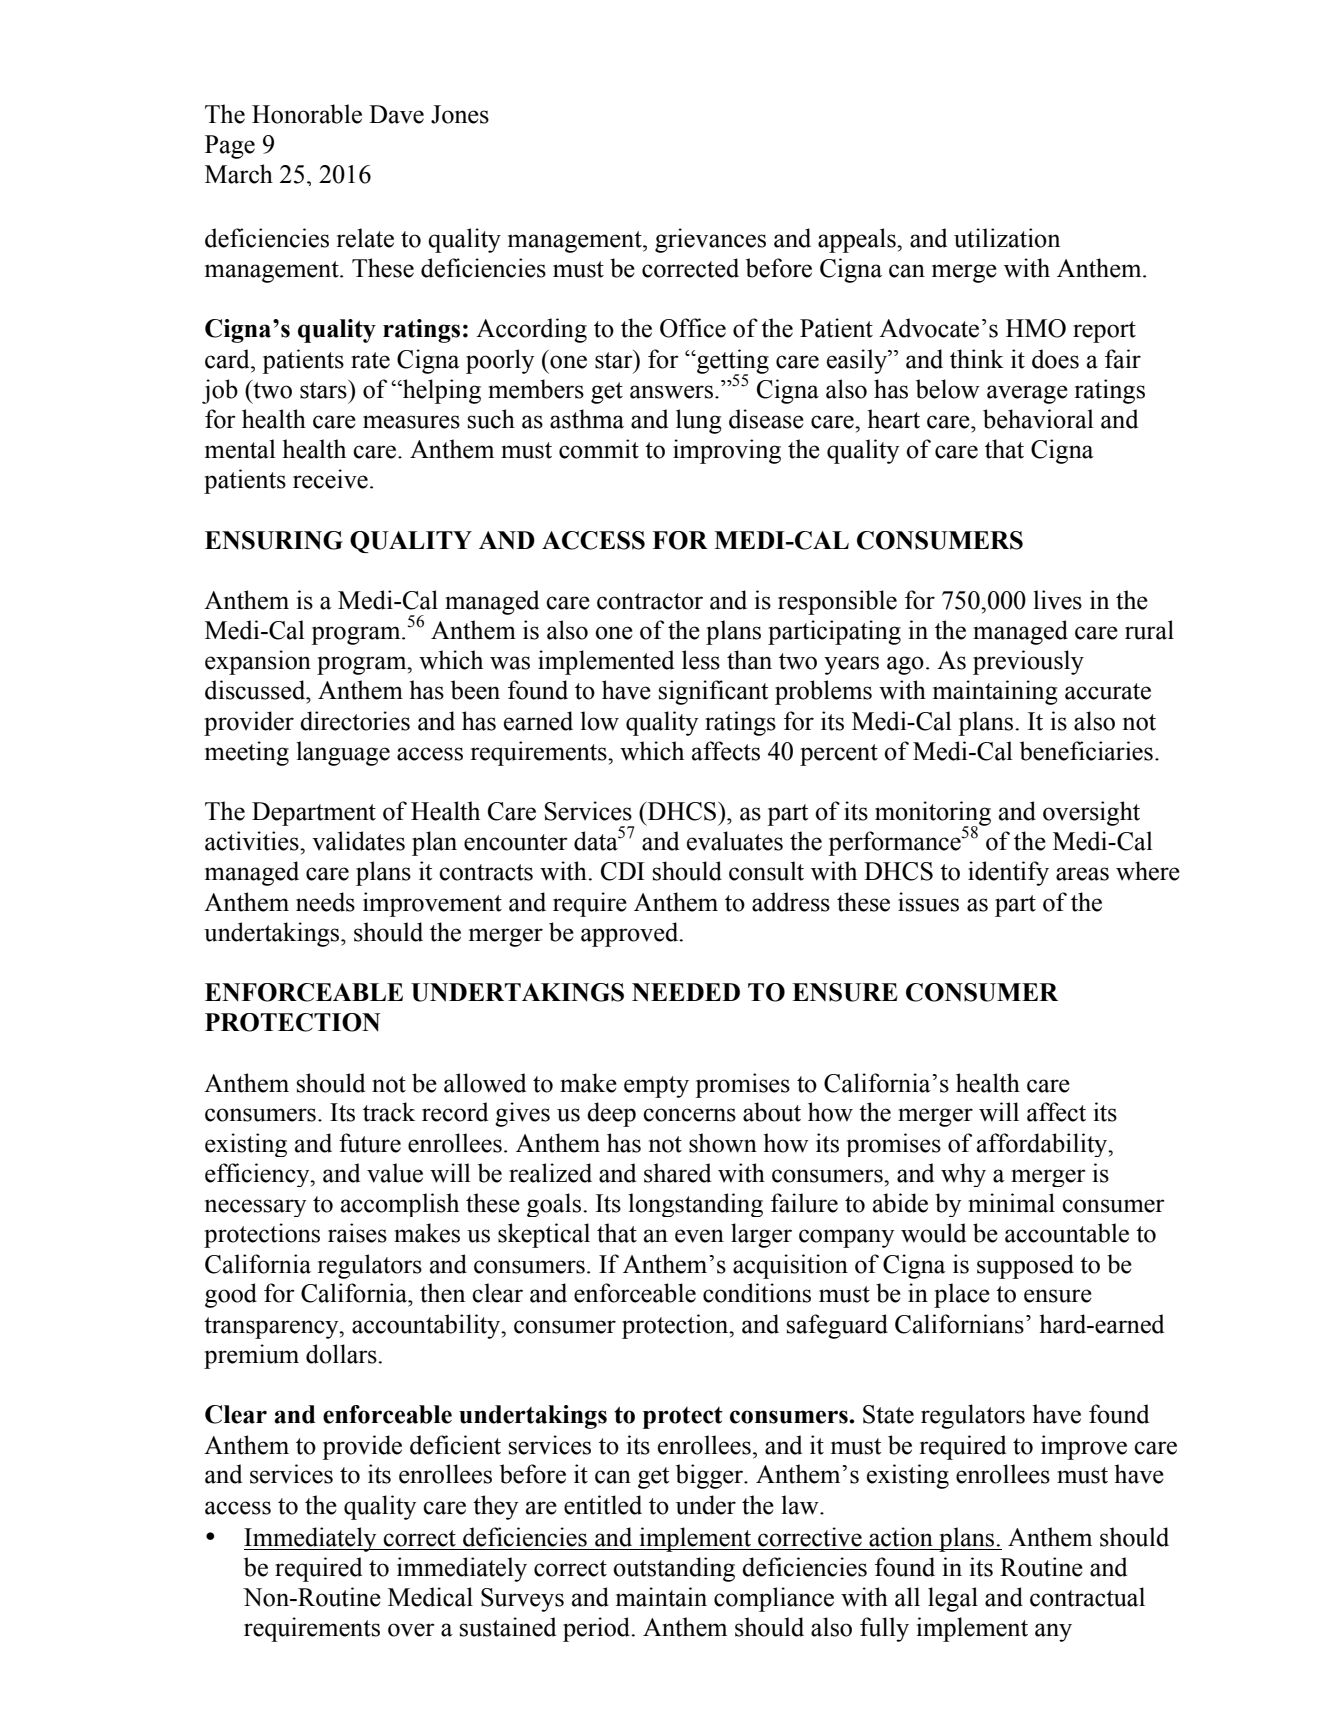  I want to click on directories, so click(355, 721).
